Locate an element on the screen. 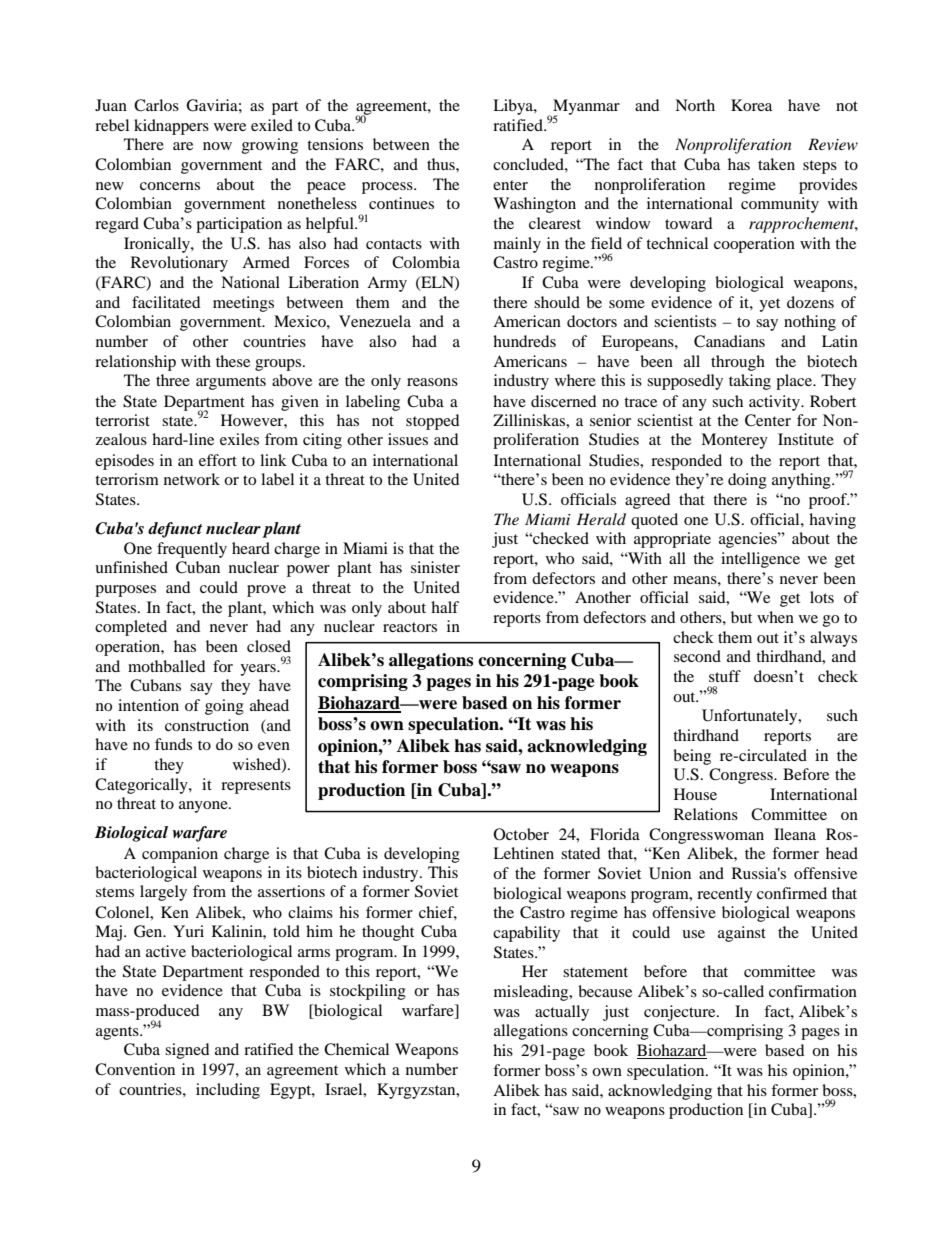  Korea is located at coordinates (751, 105).
